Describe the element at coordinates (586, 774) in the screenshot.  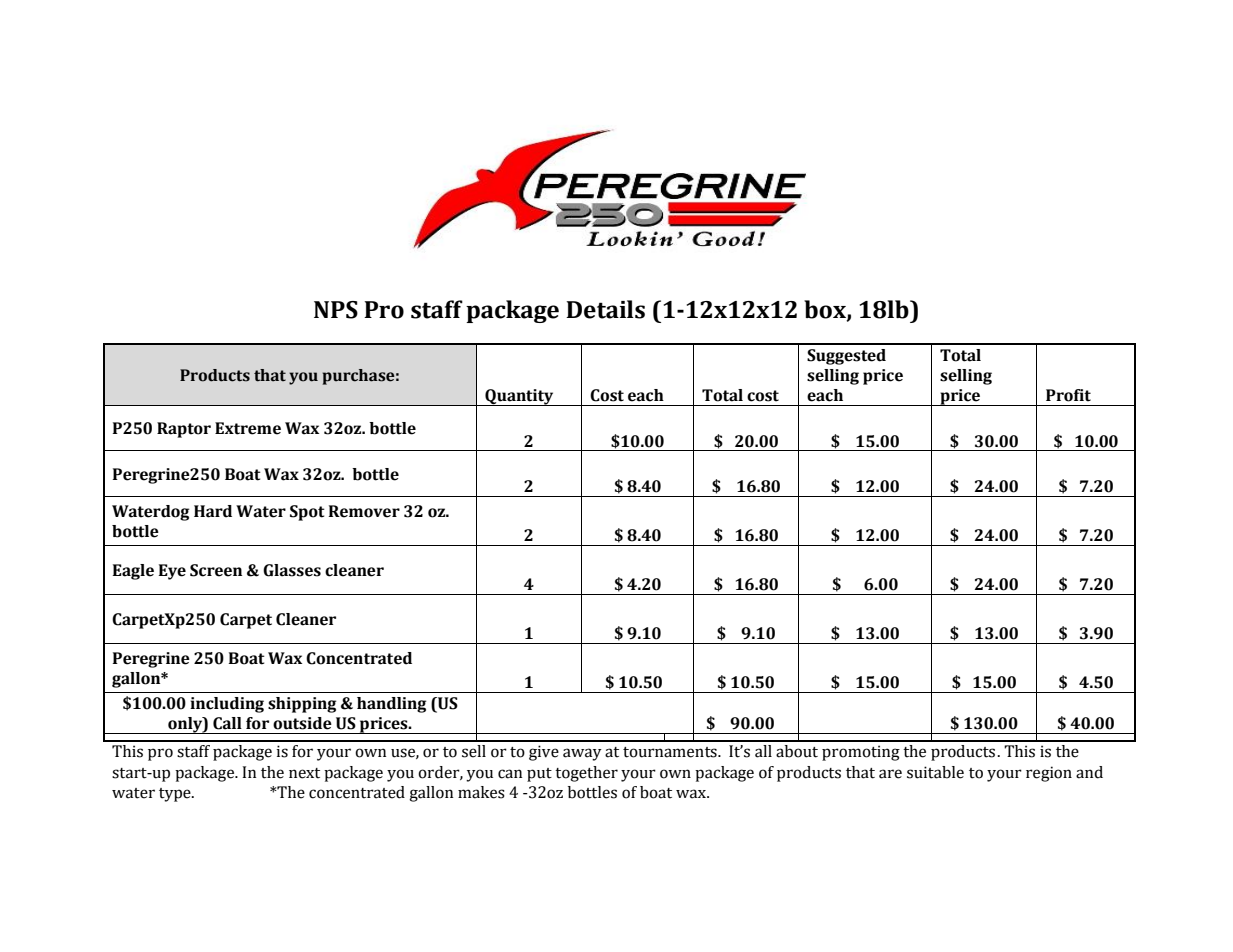
I see `together` at that location.
